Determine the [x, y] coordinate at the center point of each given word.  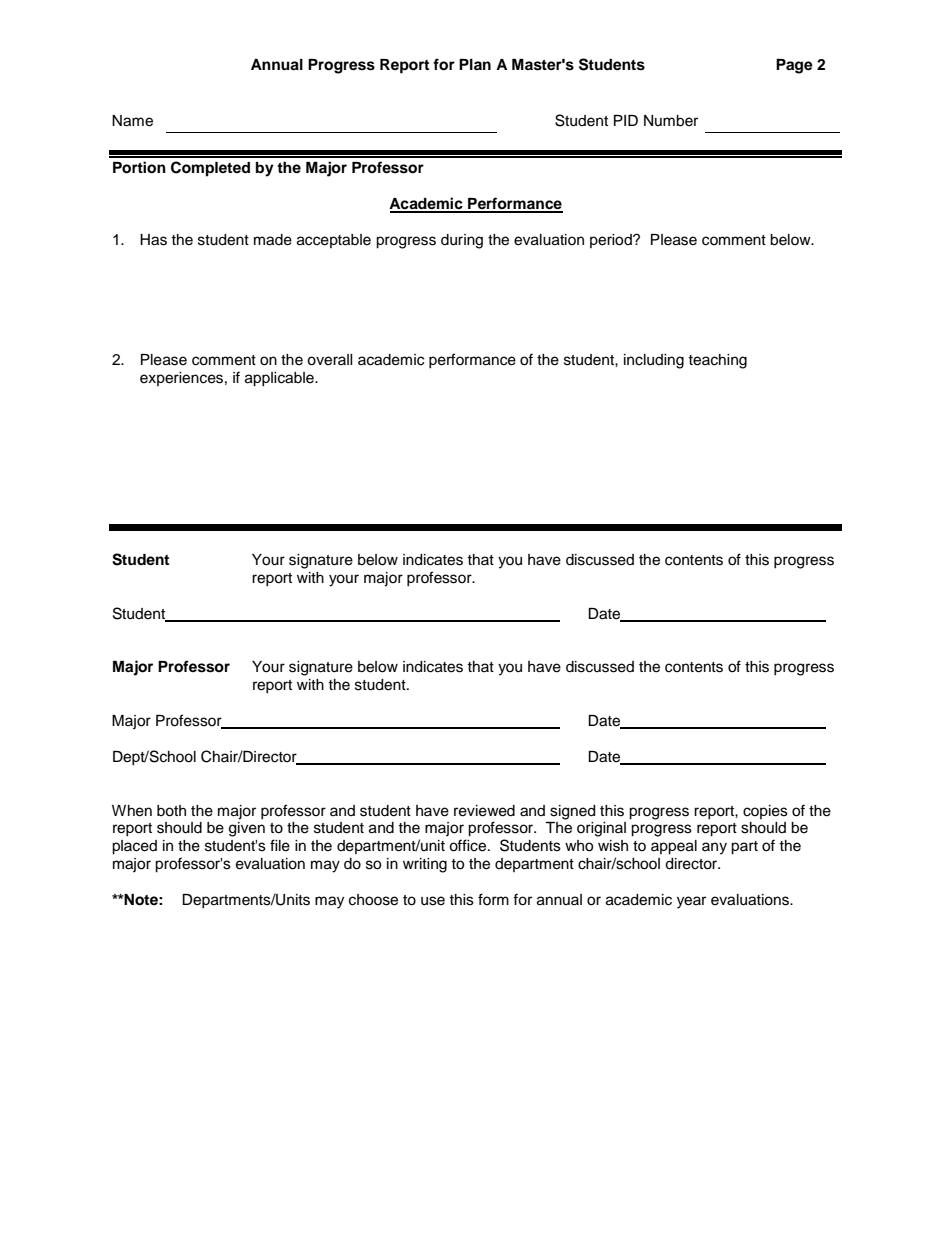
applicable [280, 379]
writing [425, 865]
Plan [475, 64]
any [714, 848]
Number [671, 121]
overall [330, 360]
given [247, 829]
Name [132, 121]
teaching [717, 361]
